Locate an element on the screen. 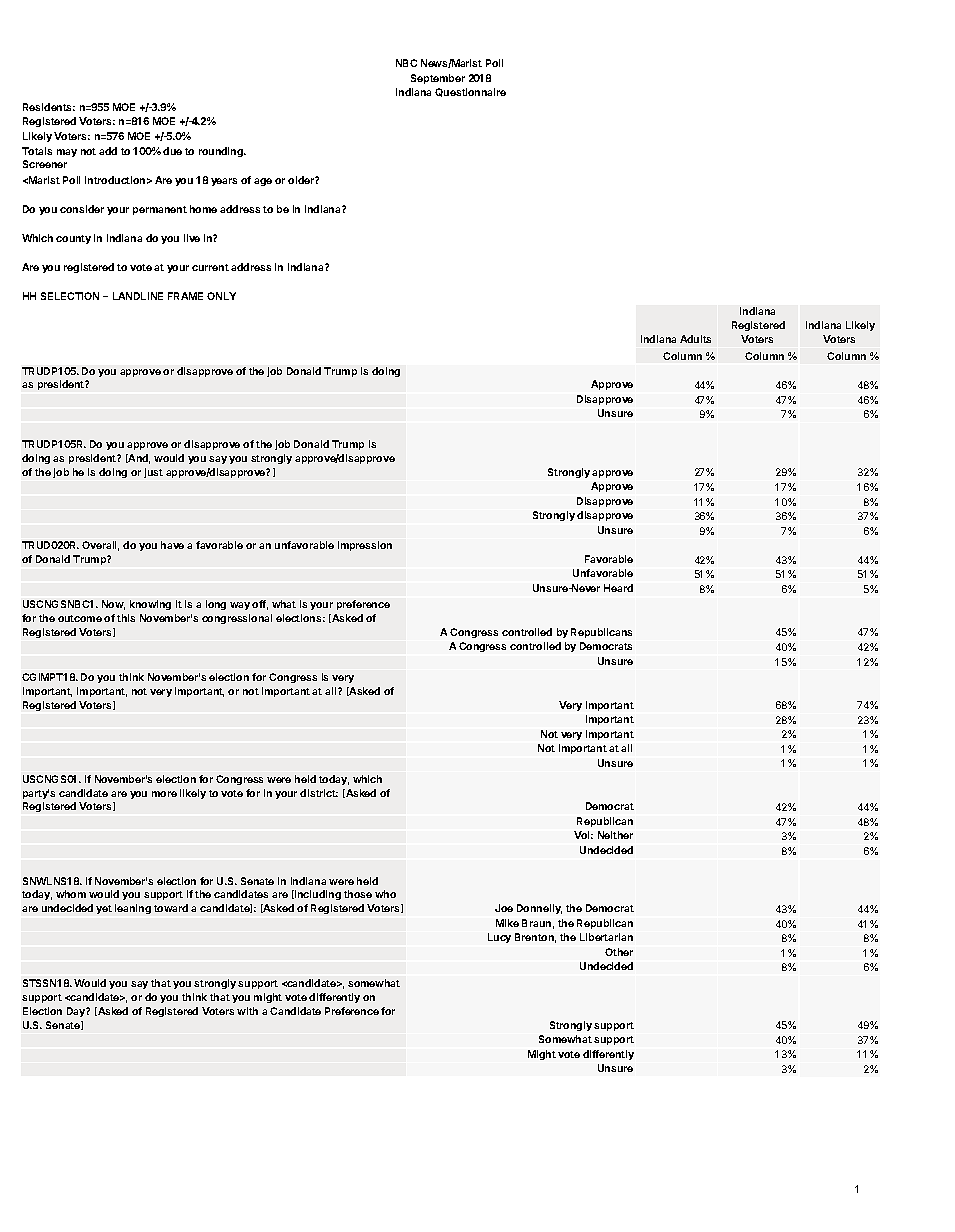 This screenshot has width=955, height=1232. yet is located at coordinates (104, 909).
